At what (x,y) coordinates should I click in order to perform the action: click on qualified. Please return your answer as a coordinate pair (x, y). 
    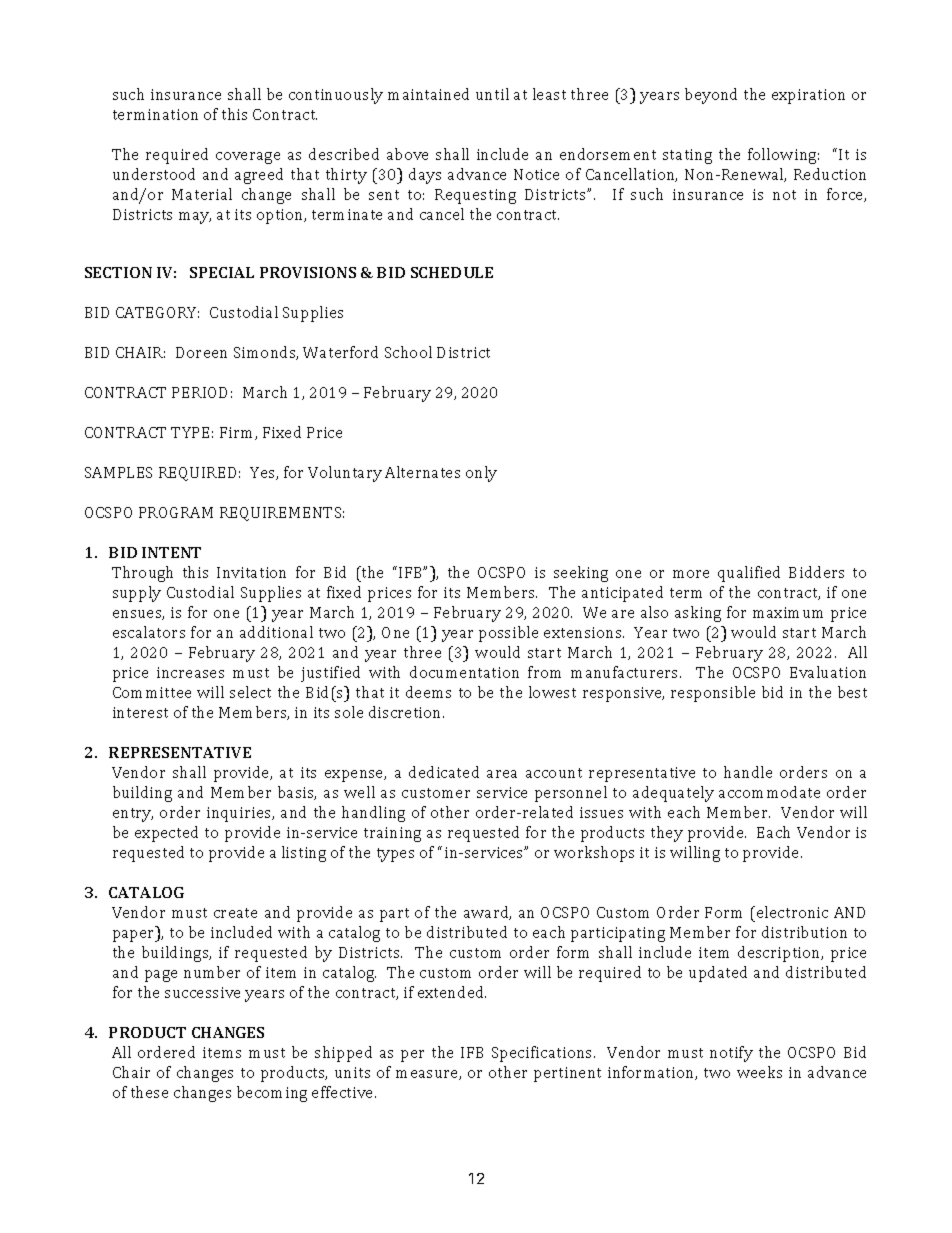
    Looking at the image, I should click on (749, 574).
